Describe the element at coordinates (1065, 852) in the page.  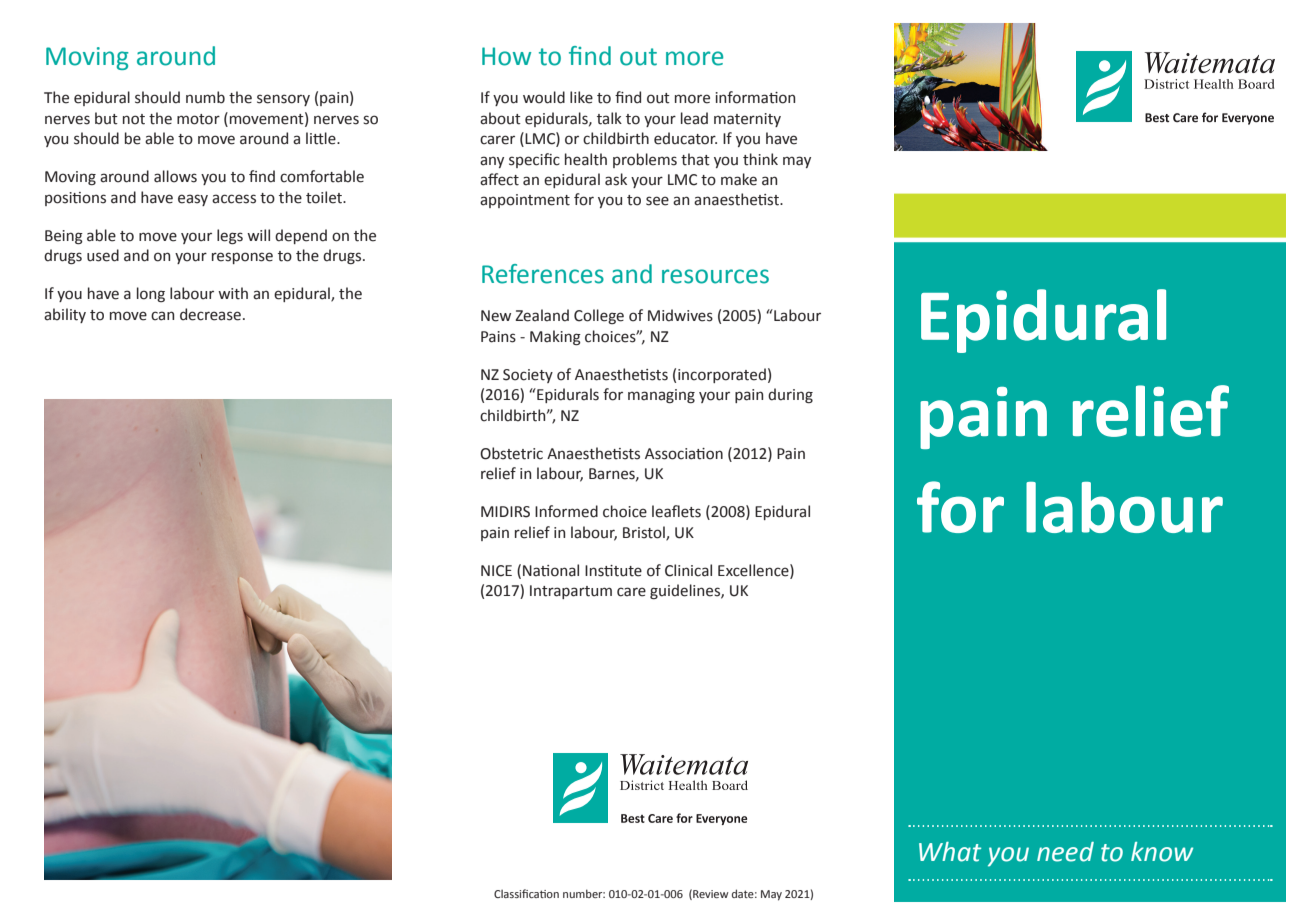
I see `need` at that location.
